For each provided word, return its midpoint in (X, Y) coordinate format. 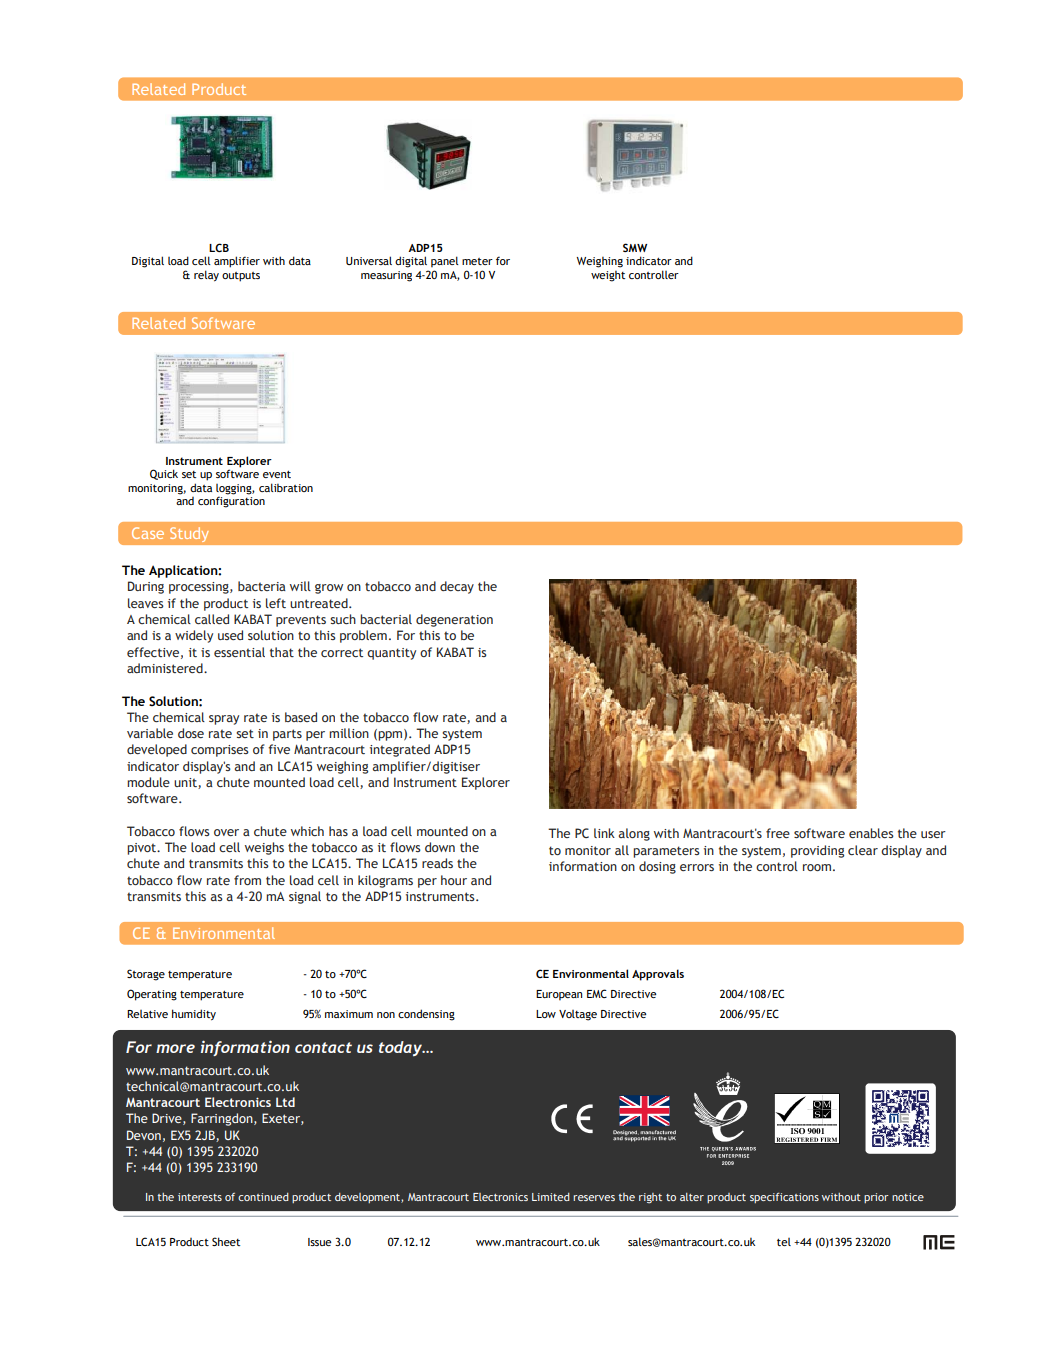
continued (263, 1197)
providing (817, 851)
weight (608, 276)
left (276, 603)
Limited (551, 1197)
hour (454, 880)
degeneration (454, 620)
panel (445, 262)
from (247, 880)
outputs (241, 277)
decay (457, 587)
